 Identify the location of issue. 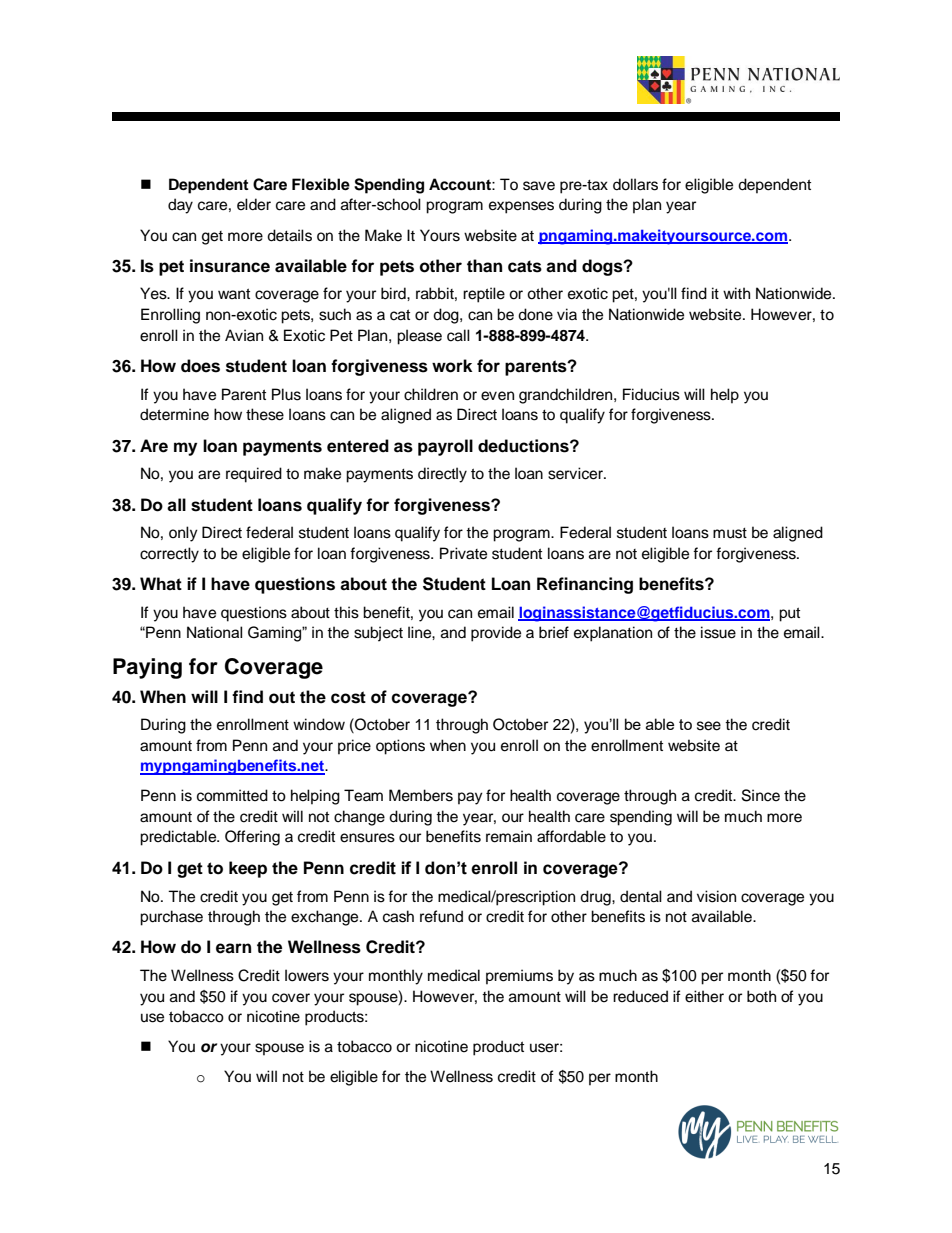
(718, 632).
